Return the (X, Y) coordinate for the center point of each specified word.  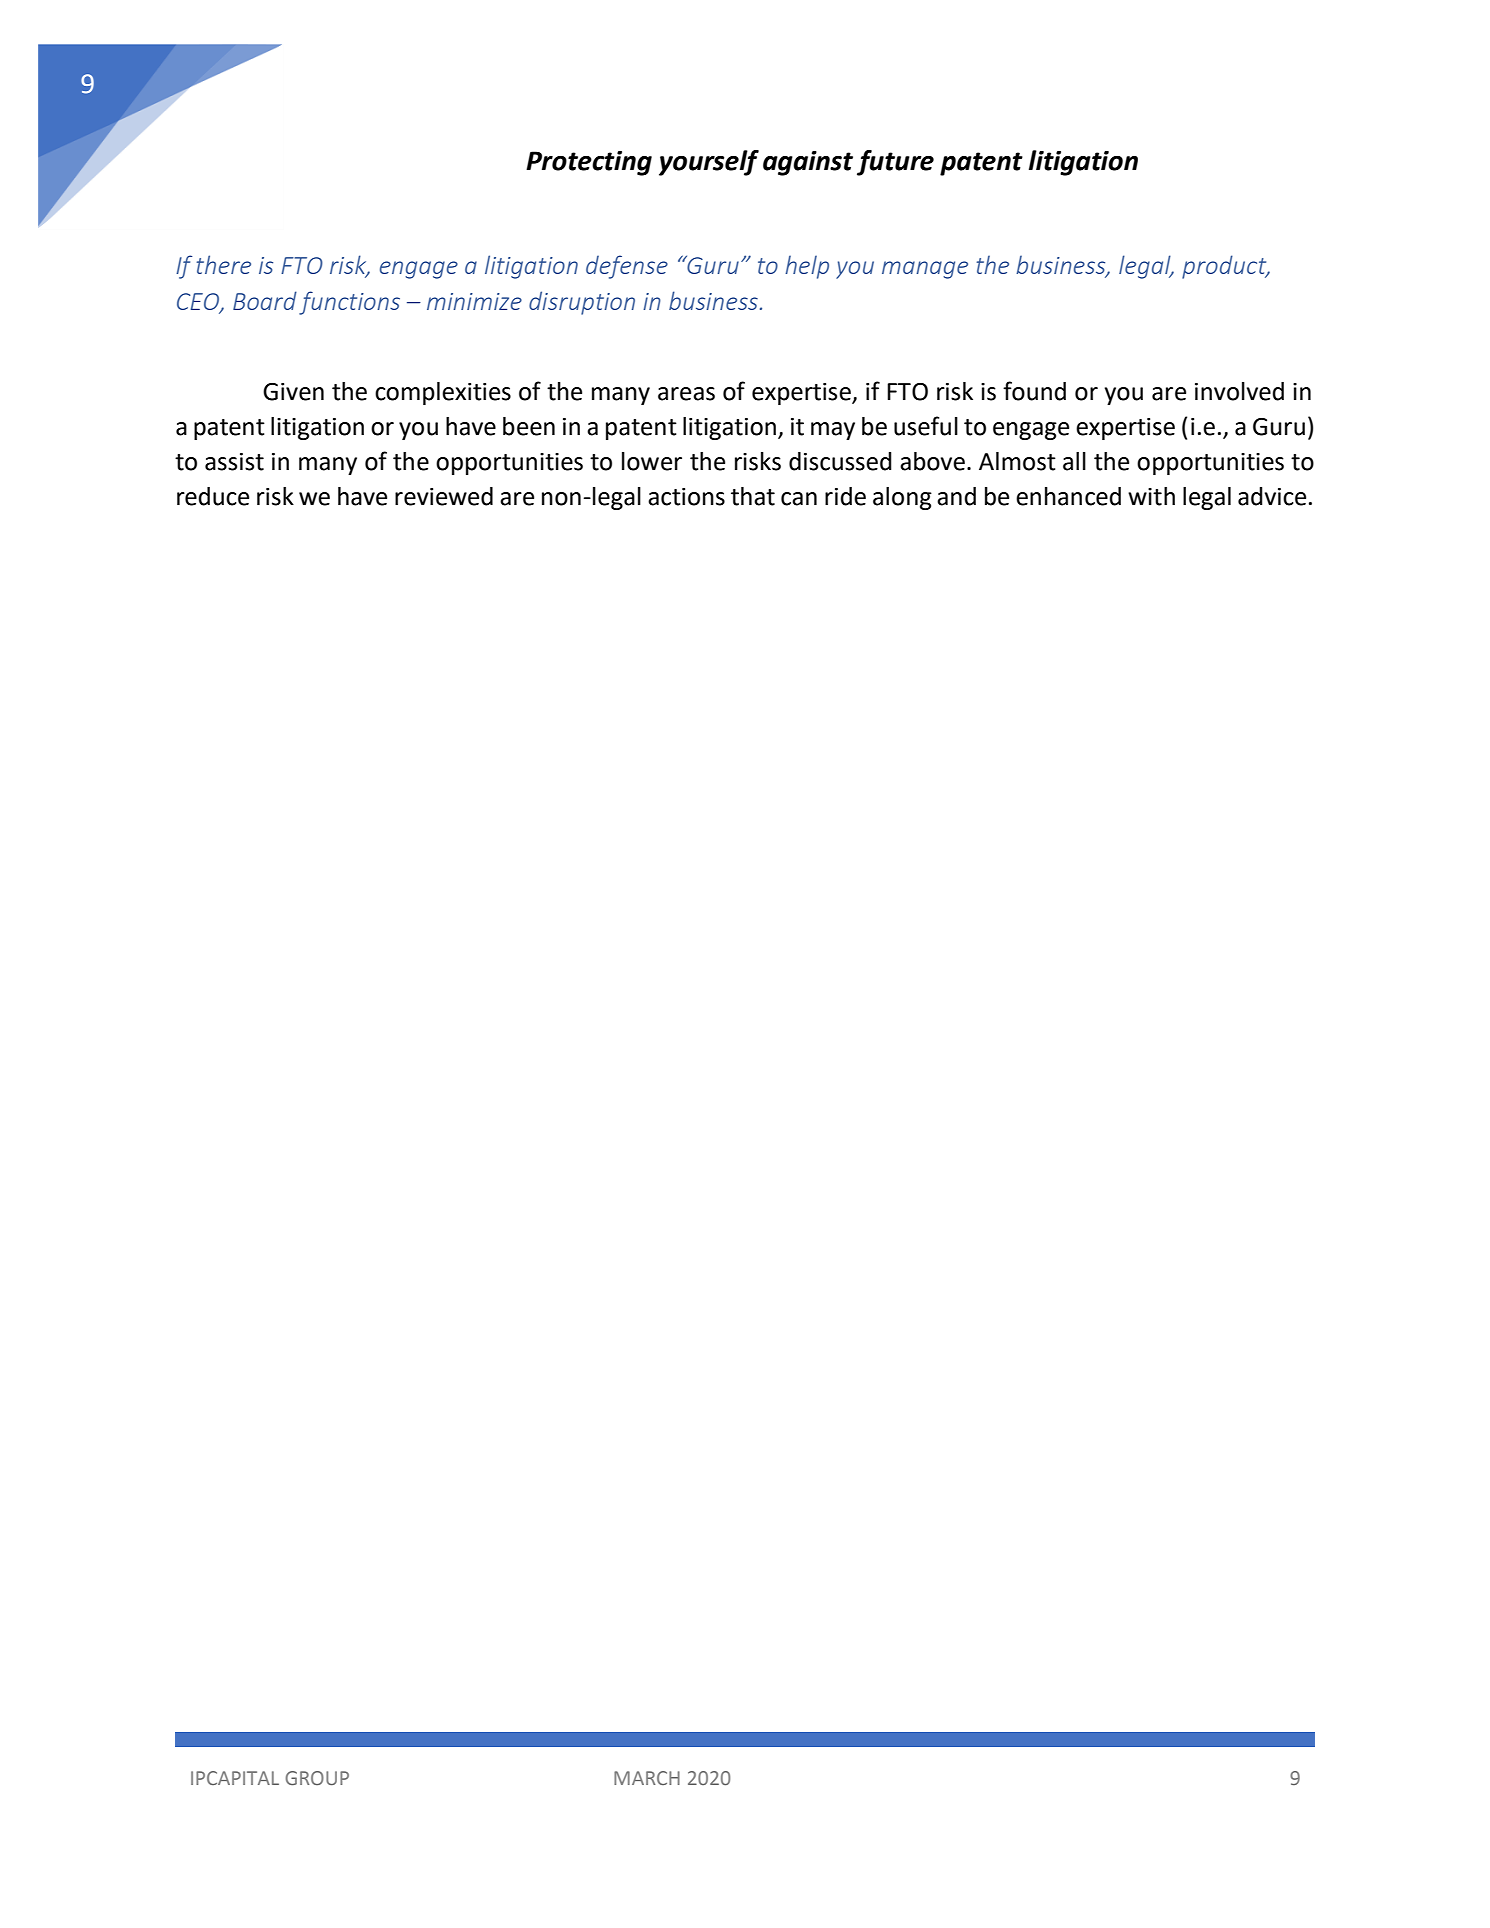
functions (349, 303)
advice (1272, 496)
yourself (709, 163)
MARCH (647, 1778)
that (753, 496)
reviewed (444, 496)
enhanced (1068, 496)
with (1151, 496)
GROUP (317, 1778)
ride (845, 496)
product (1225, 267)
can (799, 499)
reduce (213, 496)
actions (686, 497)
